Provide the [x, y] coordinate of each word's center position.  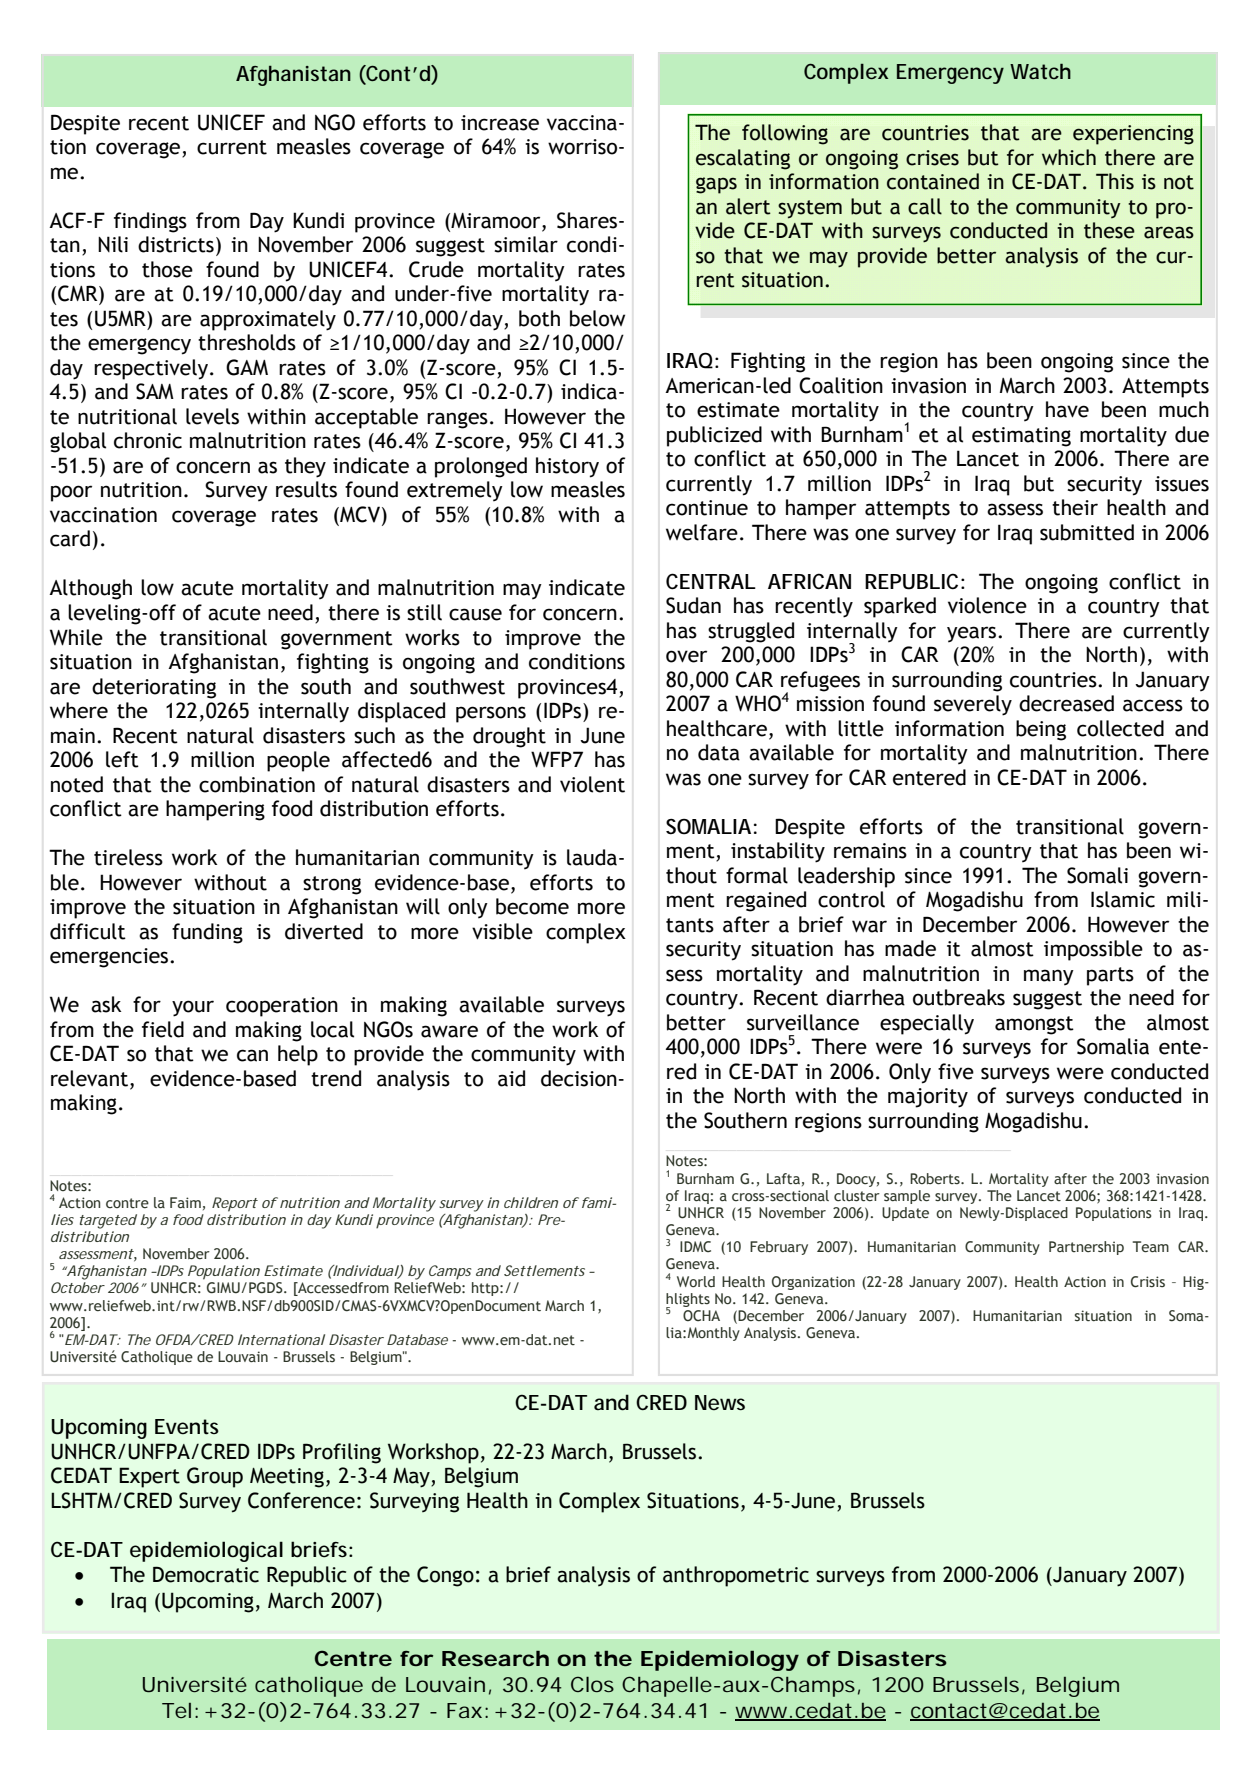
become [532, 906]
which [1069, 157]
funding [207, 933]
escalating [743, 159]
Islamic [1123, 899]
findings [150, 222]
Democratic [206, 1574]
